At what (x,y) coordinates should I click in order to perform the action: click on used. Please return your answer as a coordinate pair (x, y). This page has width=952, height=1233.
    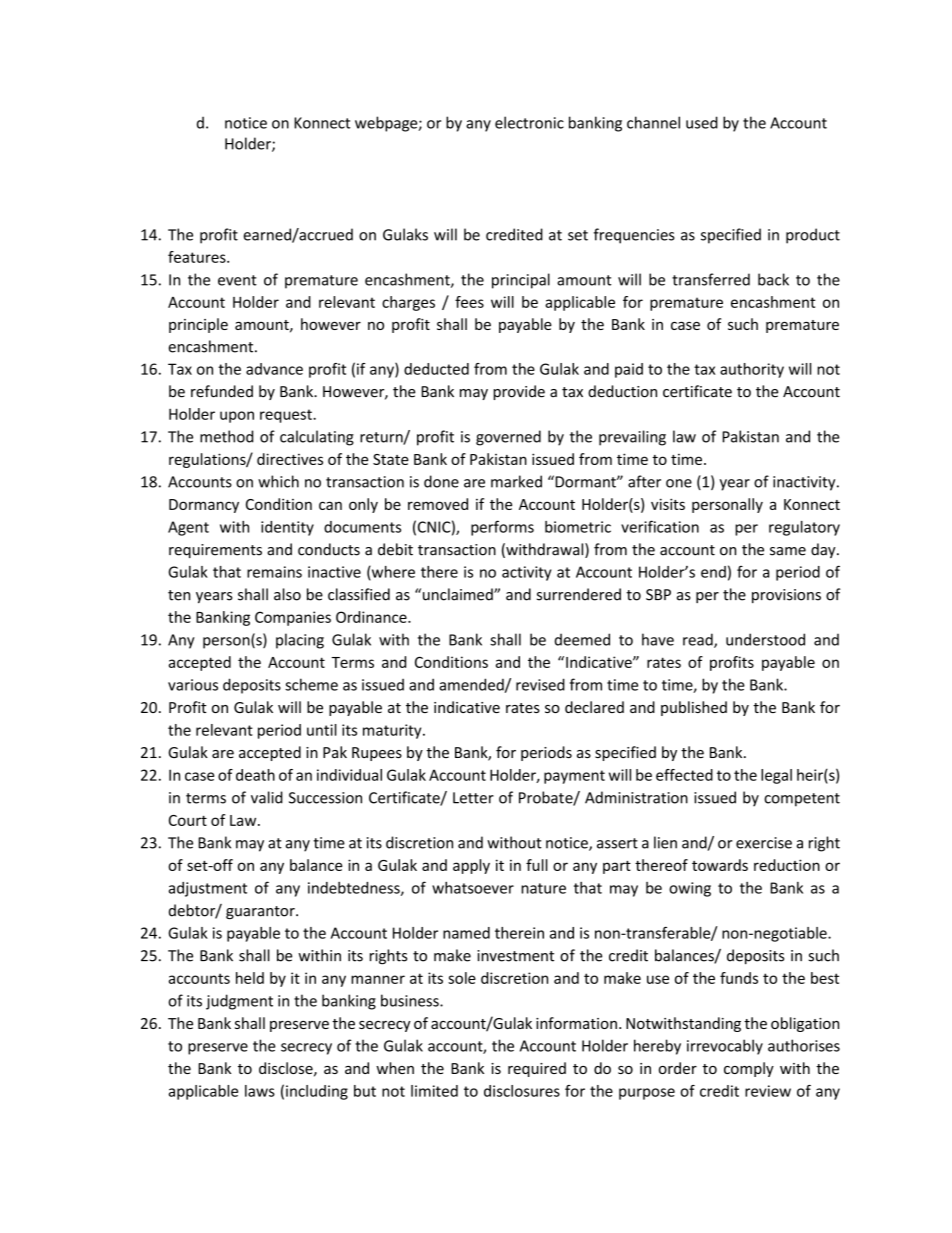
    Looking at the image, I should click on (702, 122).
